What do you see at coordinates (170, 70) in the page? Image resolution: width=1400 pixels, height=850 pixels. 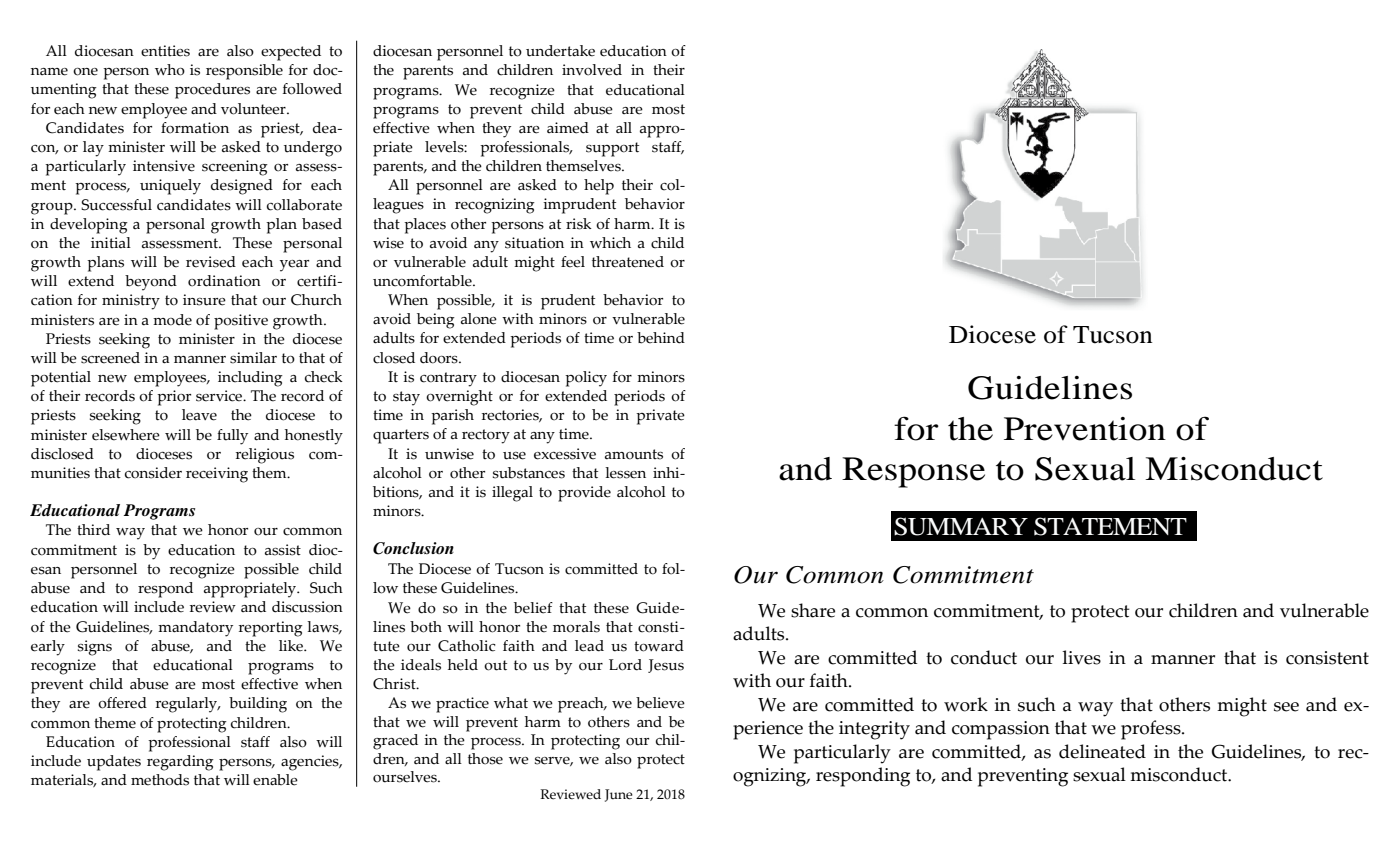 I see `who` at bounding box center [170, 70].
